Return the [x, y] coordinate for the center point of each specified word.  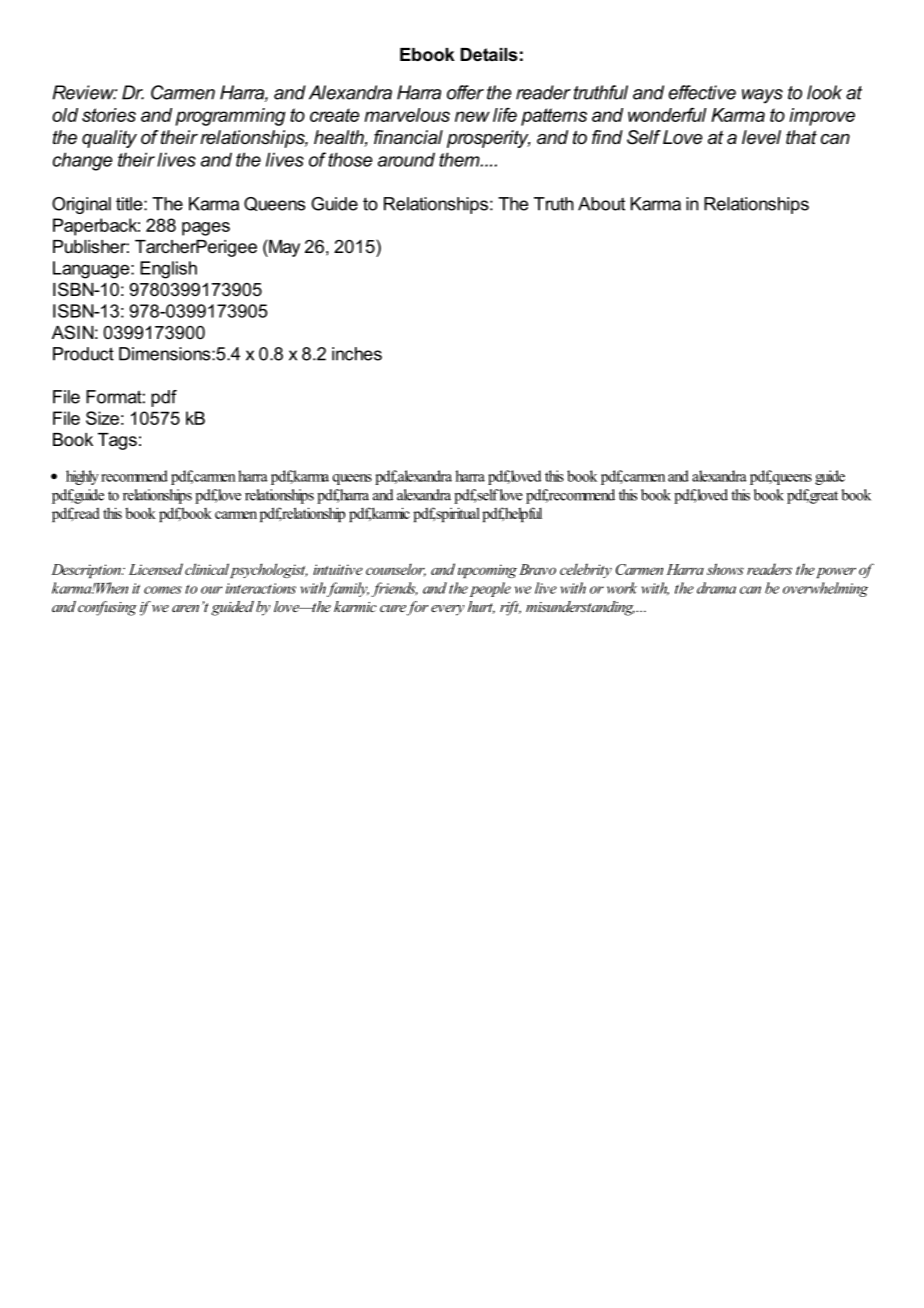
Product [83, 354]
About [601, 204]
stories [109, 115]
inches [357, 354]
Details [489, 54]
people [490, 589]
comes [163, 590]
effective [702, 92]
